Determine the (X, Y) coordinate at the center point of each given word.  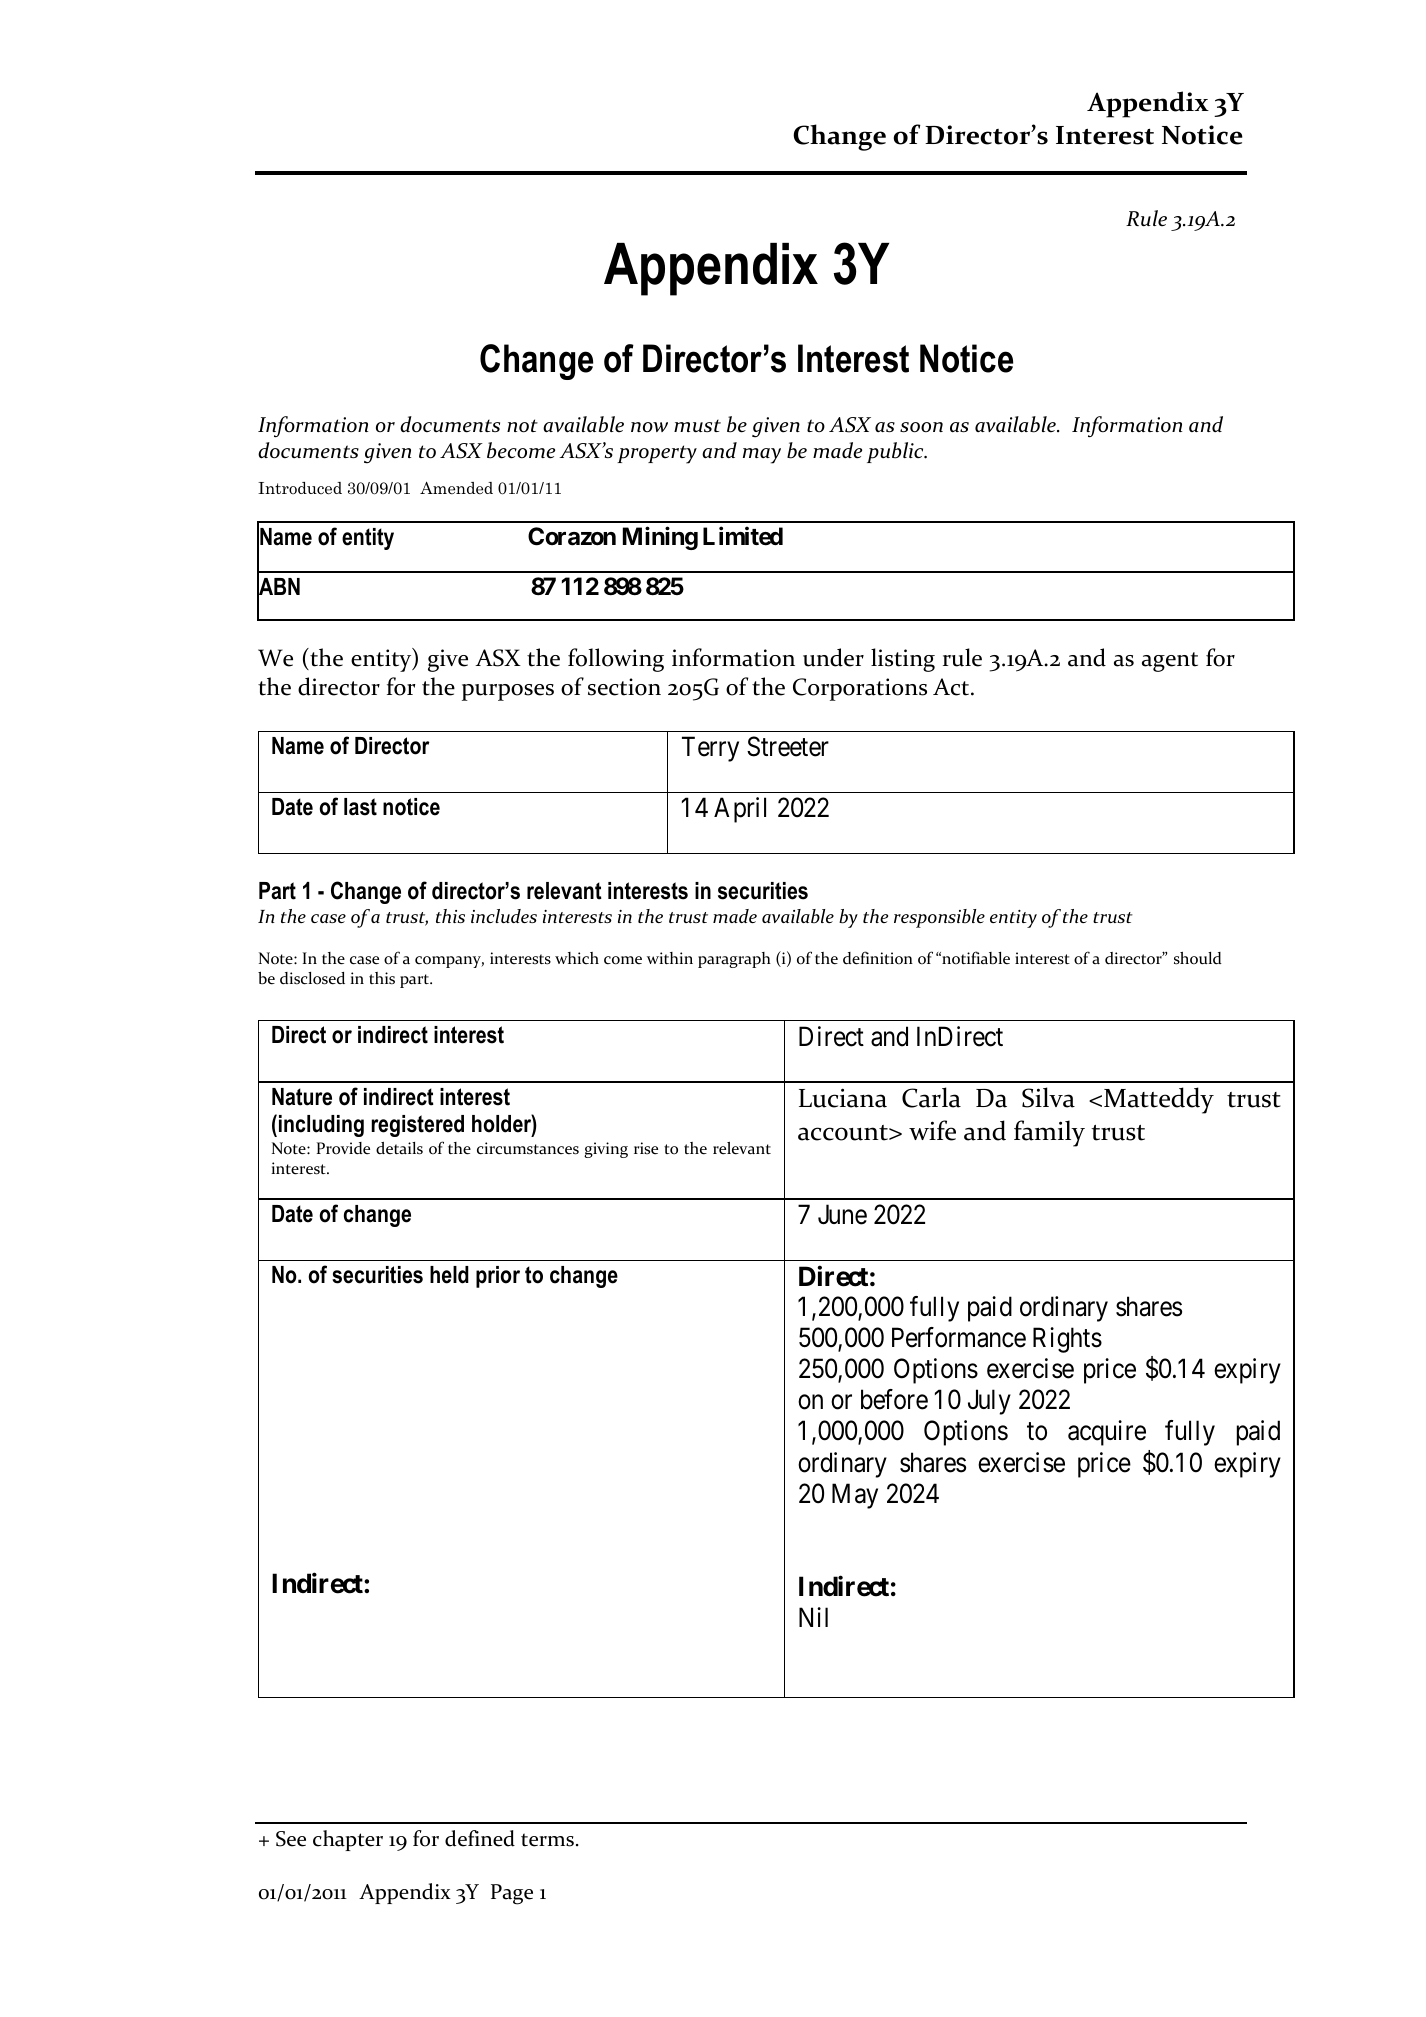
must (697, 425)
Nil (813, 1617)
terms (547, 1840)
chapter (348, 1840)
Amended (456, 488)
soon (921, 427)
